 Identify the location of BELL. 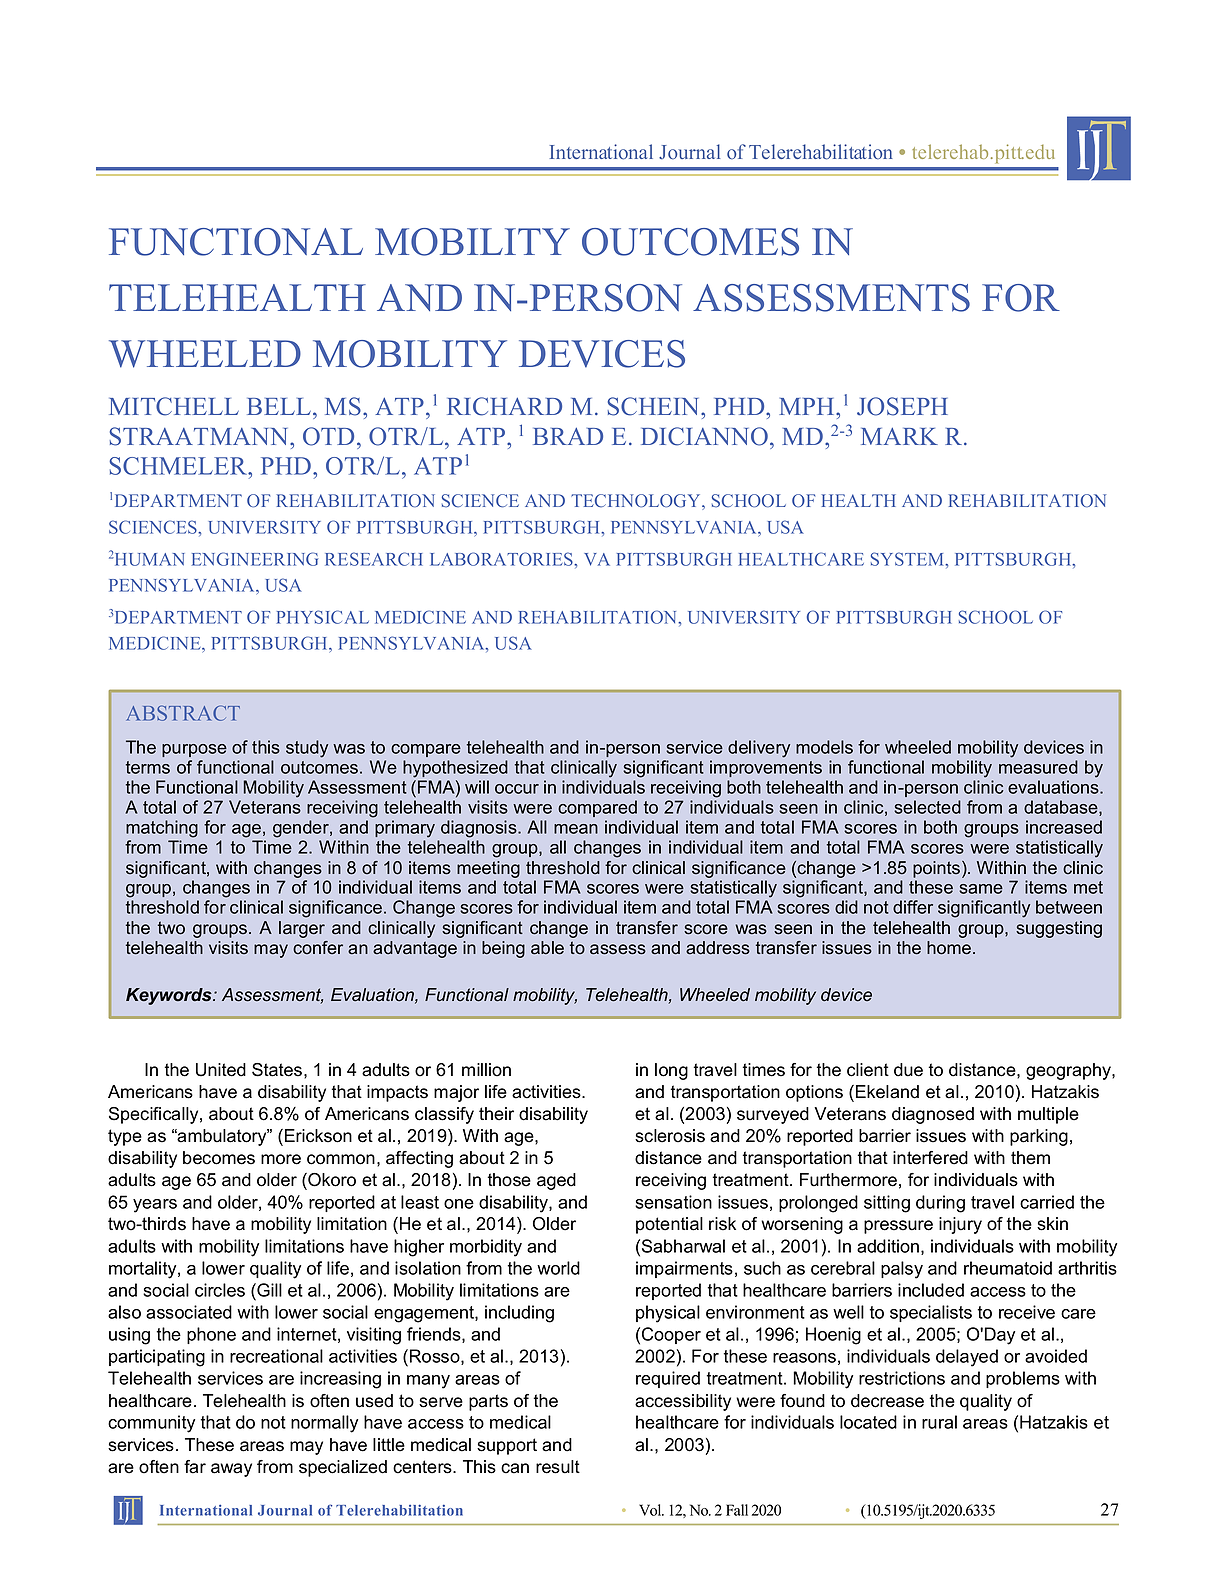
(279, 406).
